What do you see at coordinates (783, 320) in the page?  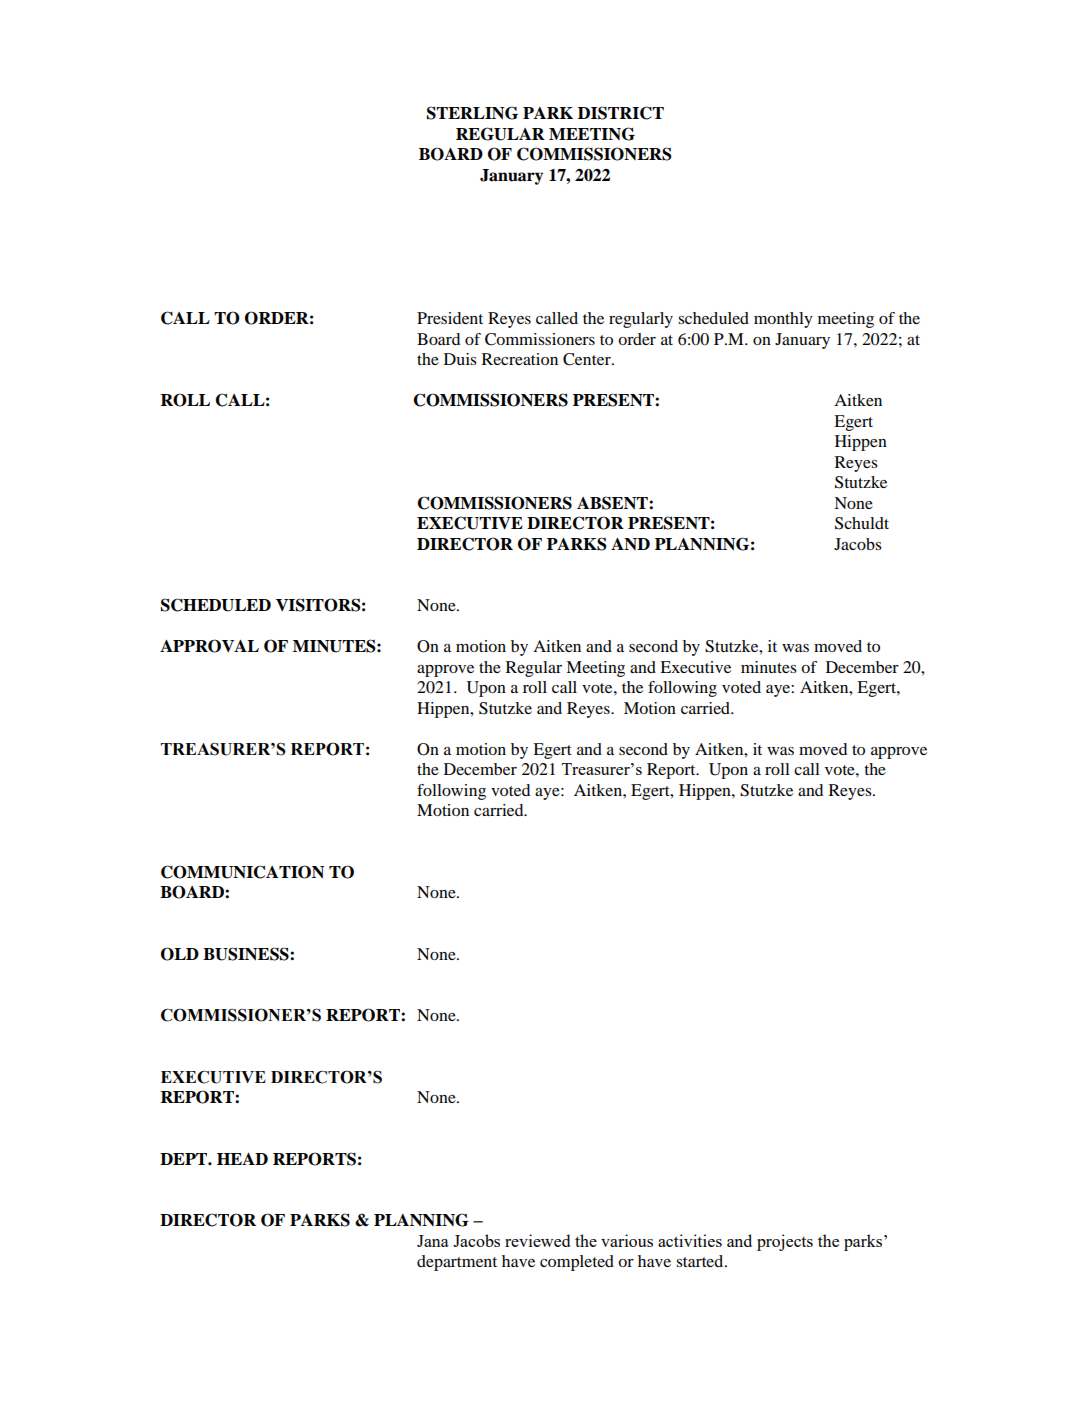 I see `monthly` at bounding box center [783, 320].
